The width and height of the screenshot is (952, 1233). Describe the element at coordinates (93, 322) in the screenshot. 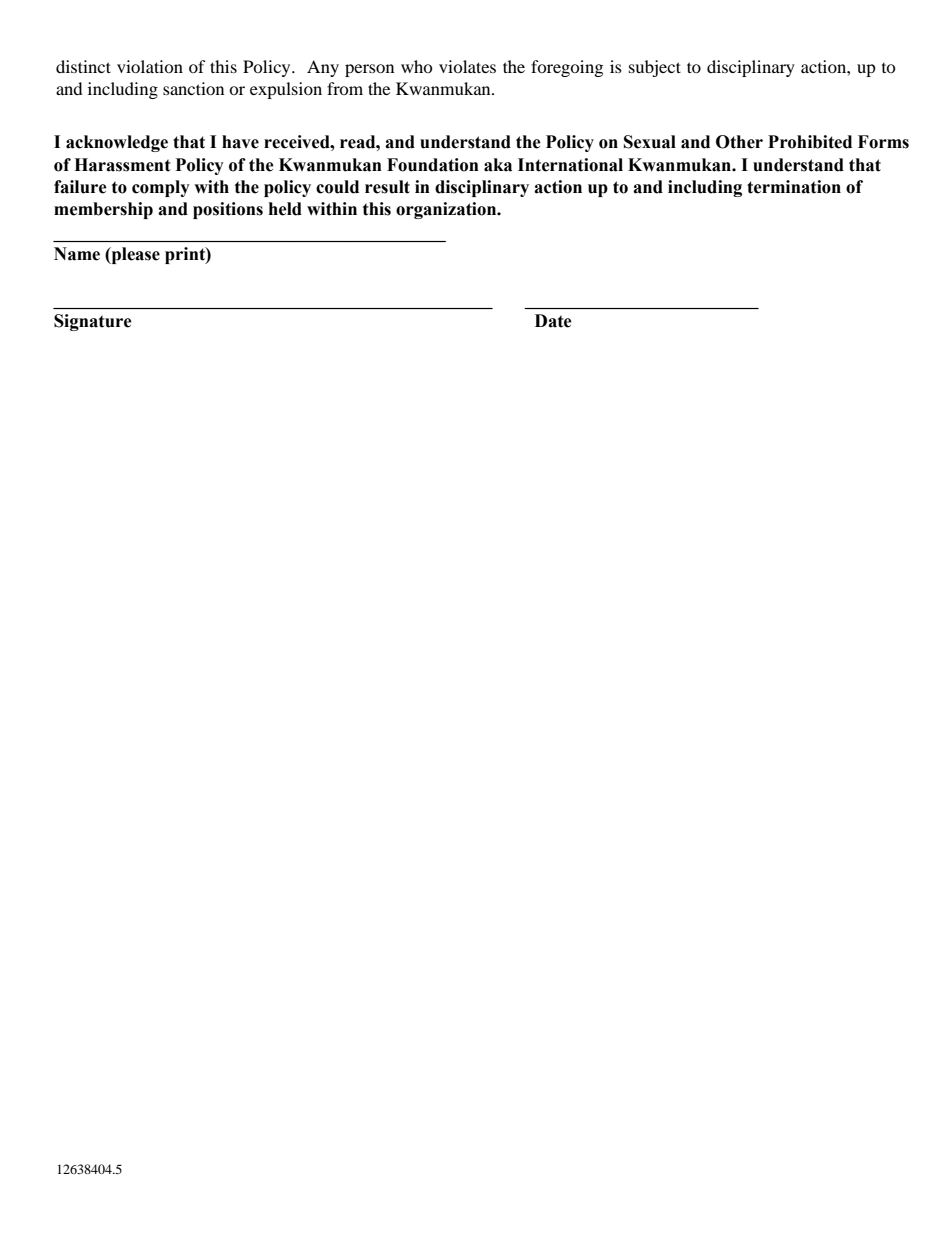

I see `Signature` at that location.
